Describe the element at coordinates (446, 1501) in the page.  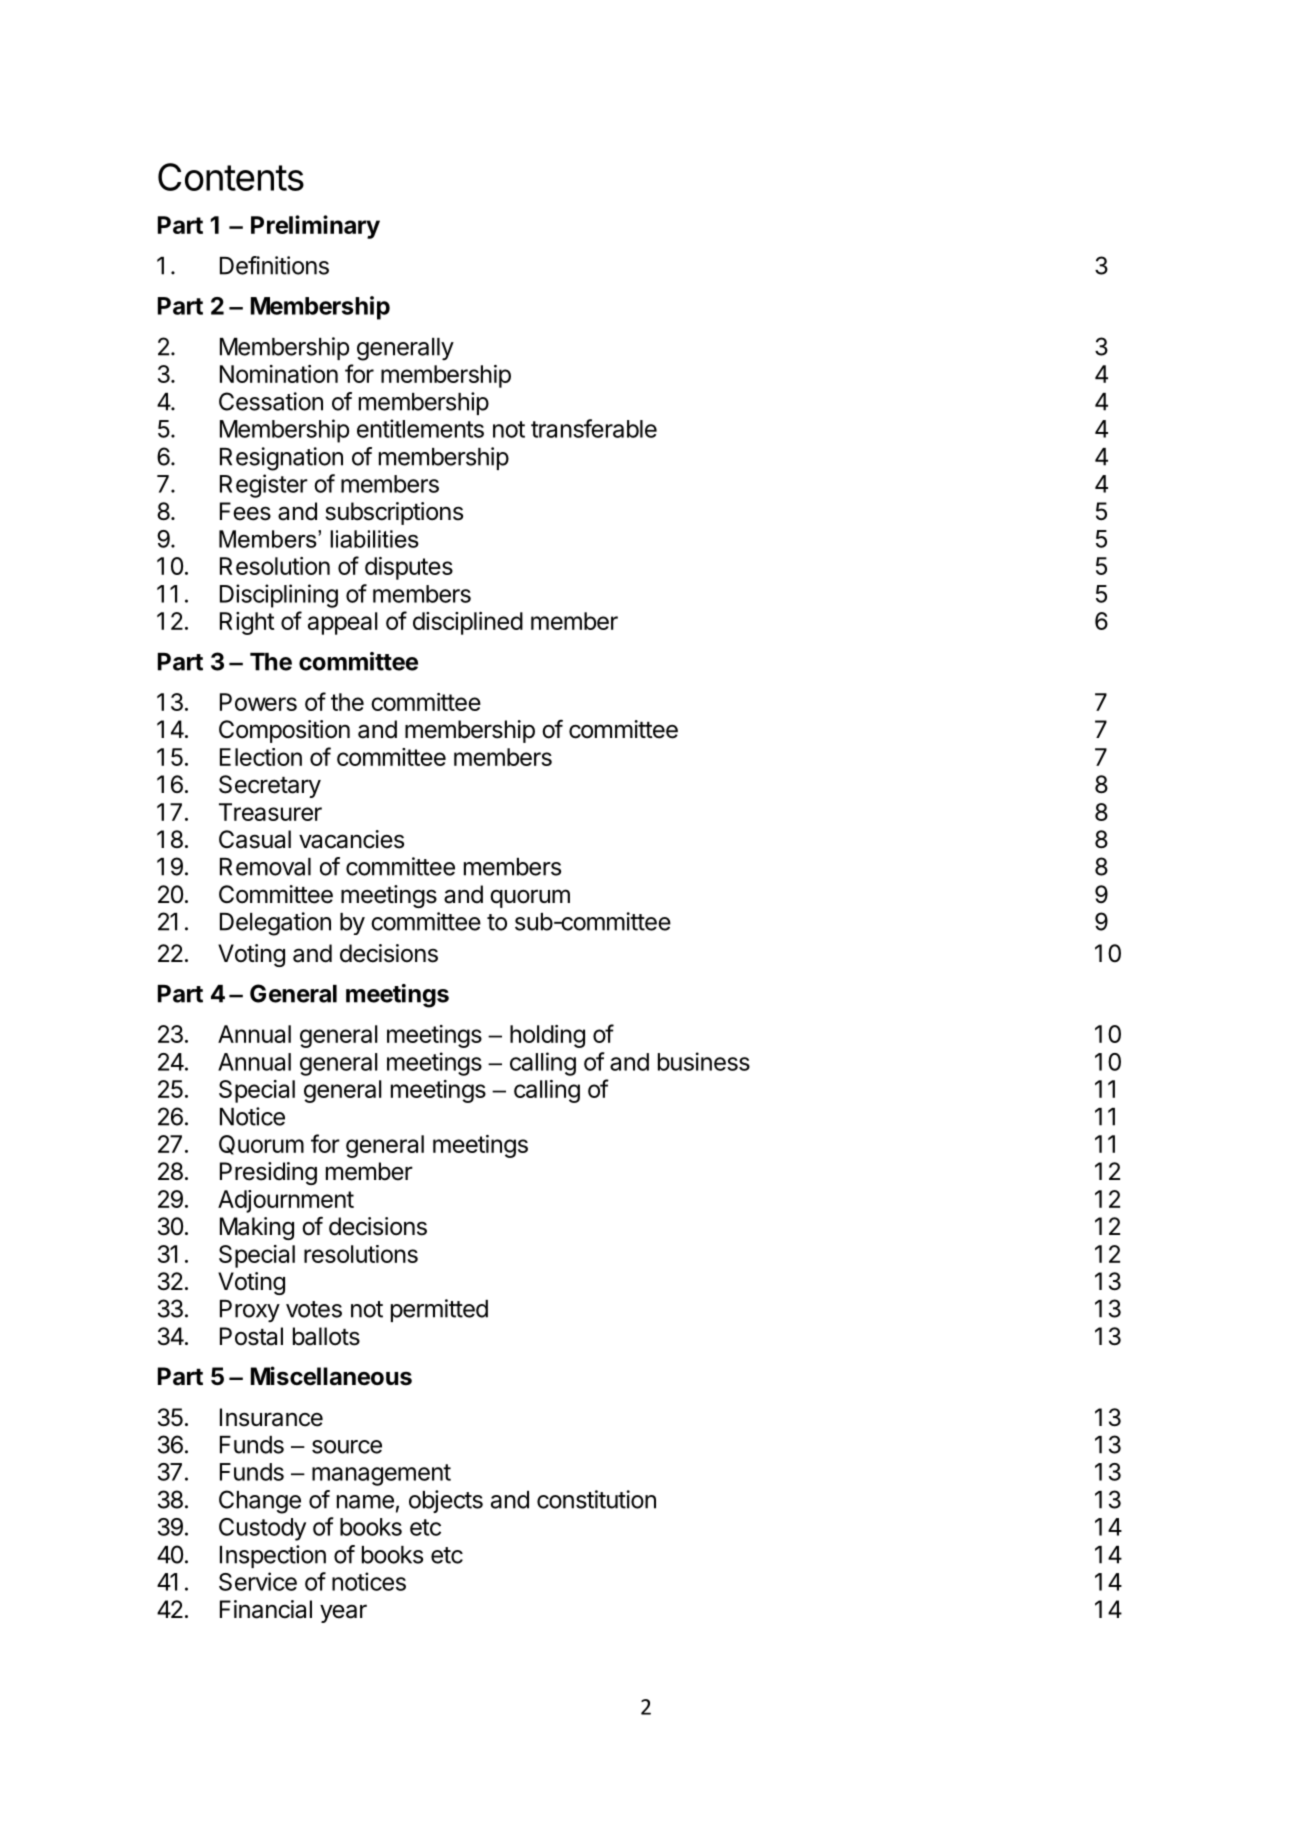
I see `objects` at that location.
